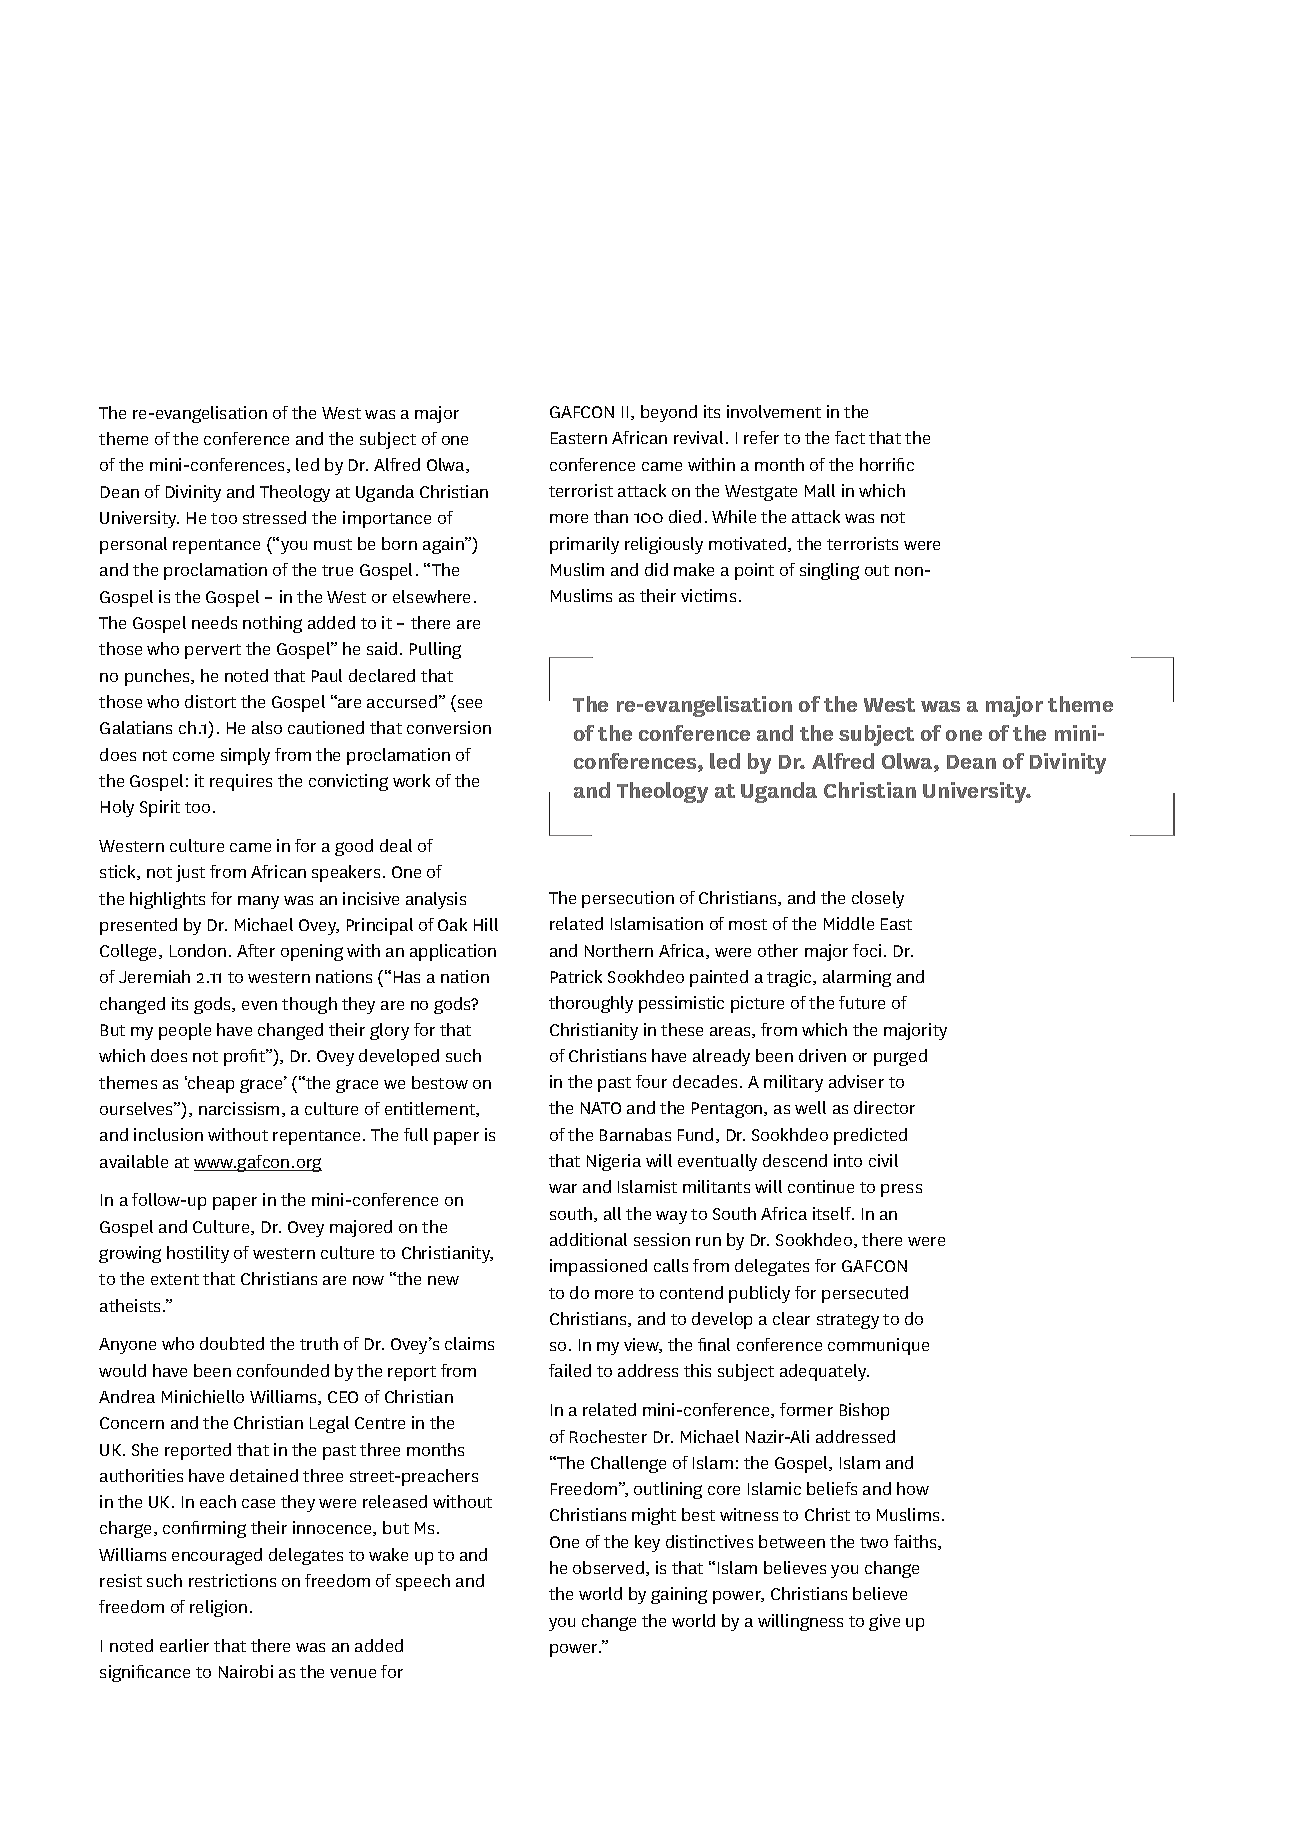  What do you see at coordinates (611, 516) in the document?
I see `than` at bounding box center [611, 516].
